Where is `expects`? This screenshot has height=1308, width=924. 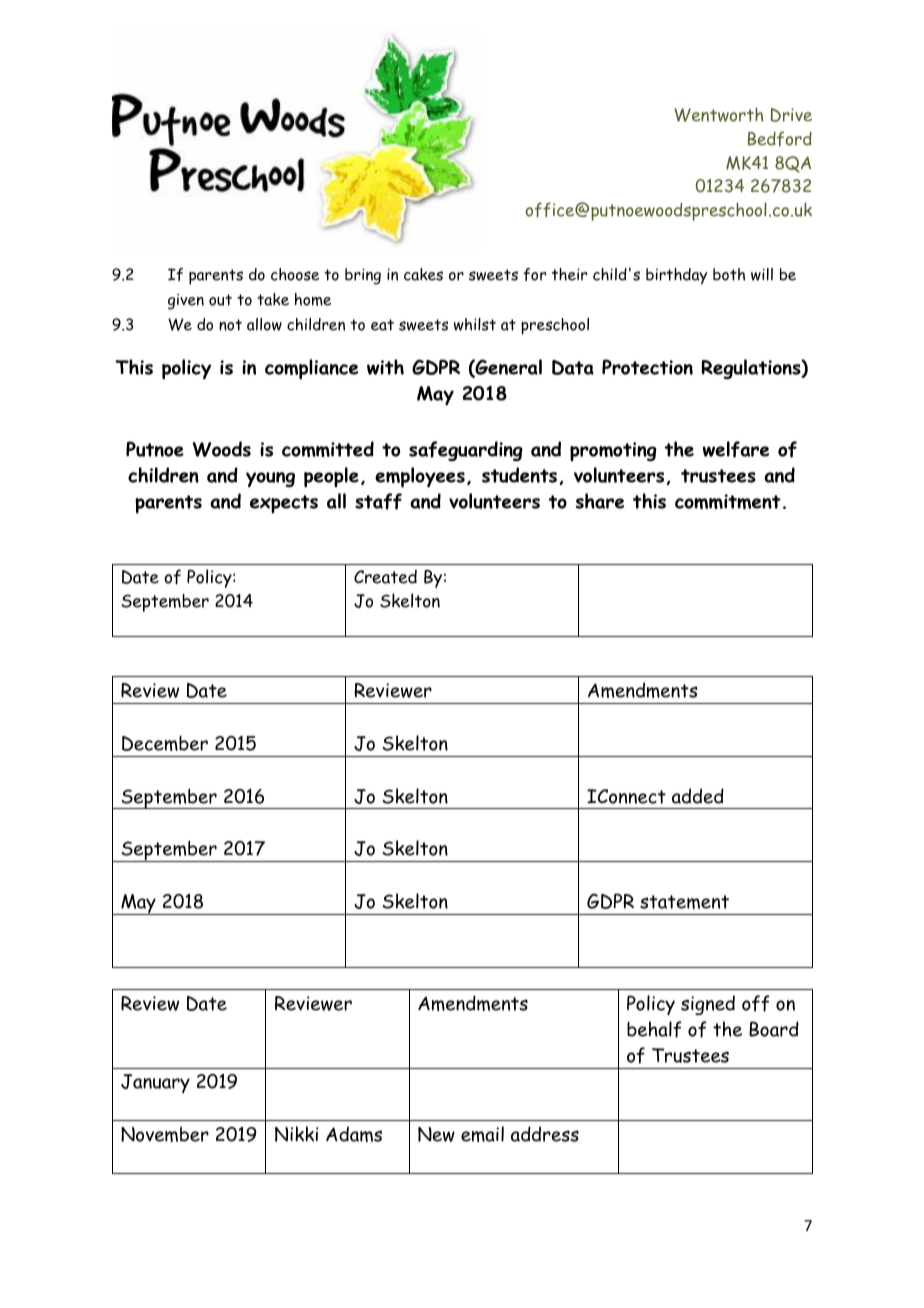
expects is located at coordinates (284, 504).
